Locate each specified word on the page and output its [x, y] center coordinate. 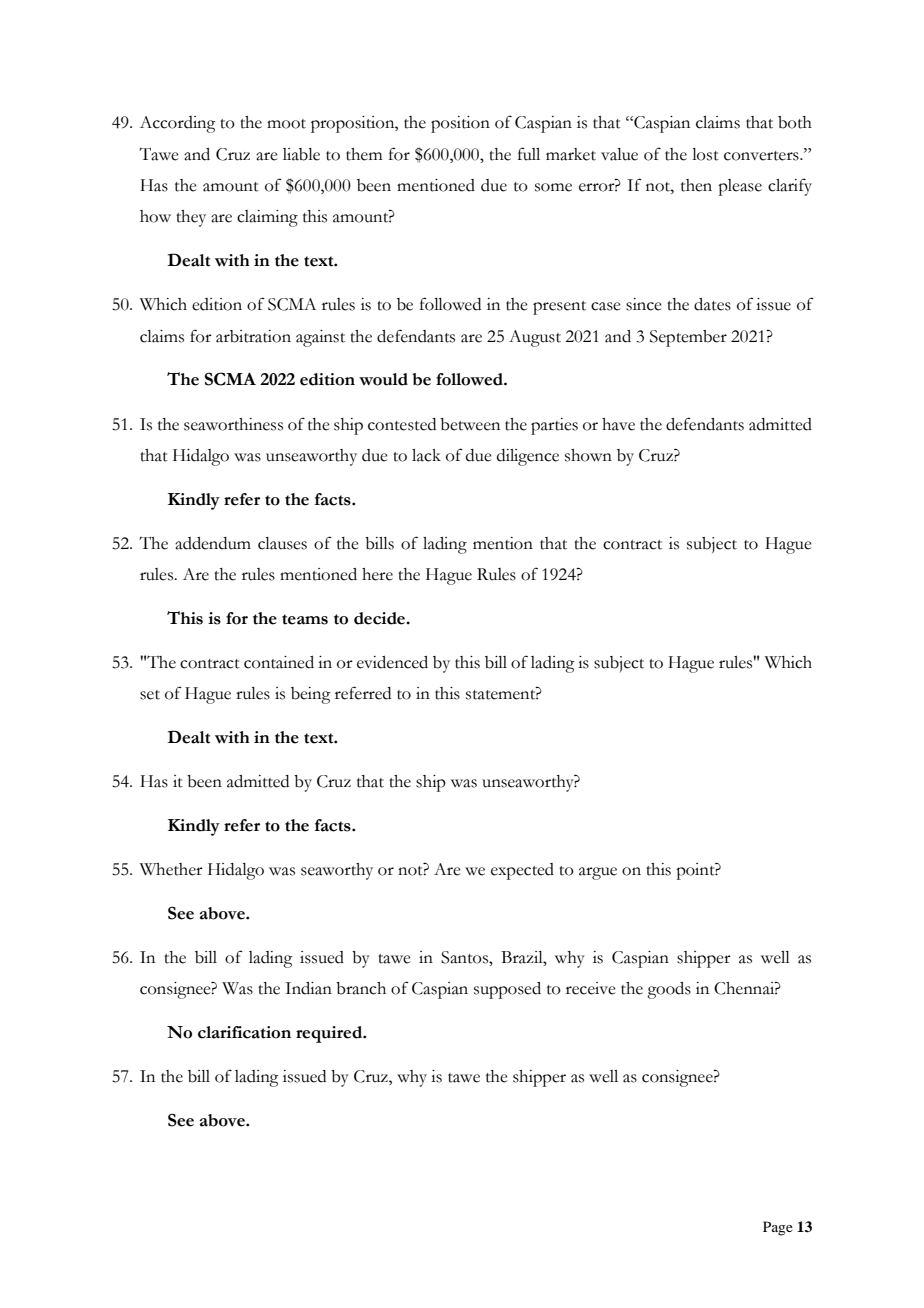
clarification [244, 1032]
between [470, 424]
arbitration [253, 336]
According [178, 124]
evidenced [392, 662]
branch [361, 988]
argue [598, 873]
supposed [507, 990]
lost [705, 154]
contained [279, 662]
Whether [171, 869]
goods [669, 990]
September [688, 338]
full [529, 154]
